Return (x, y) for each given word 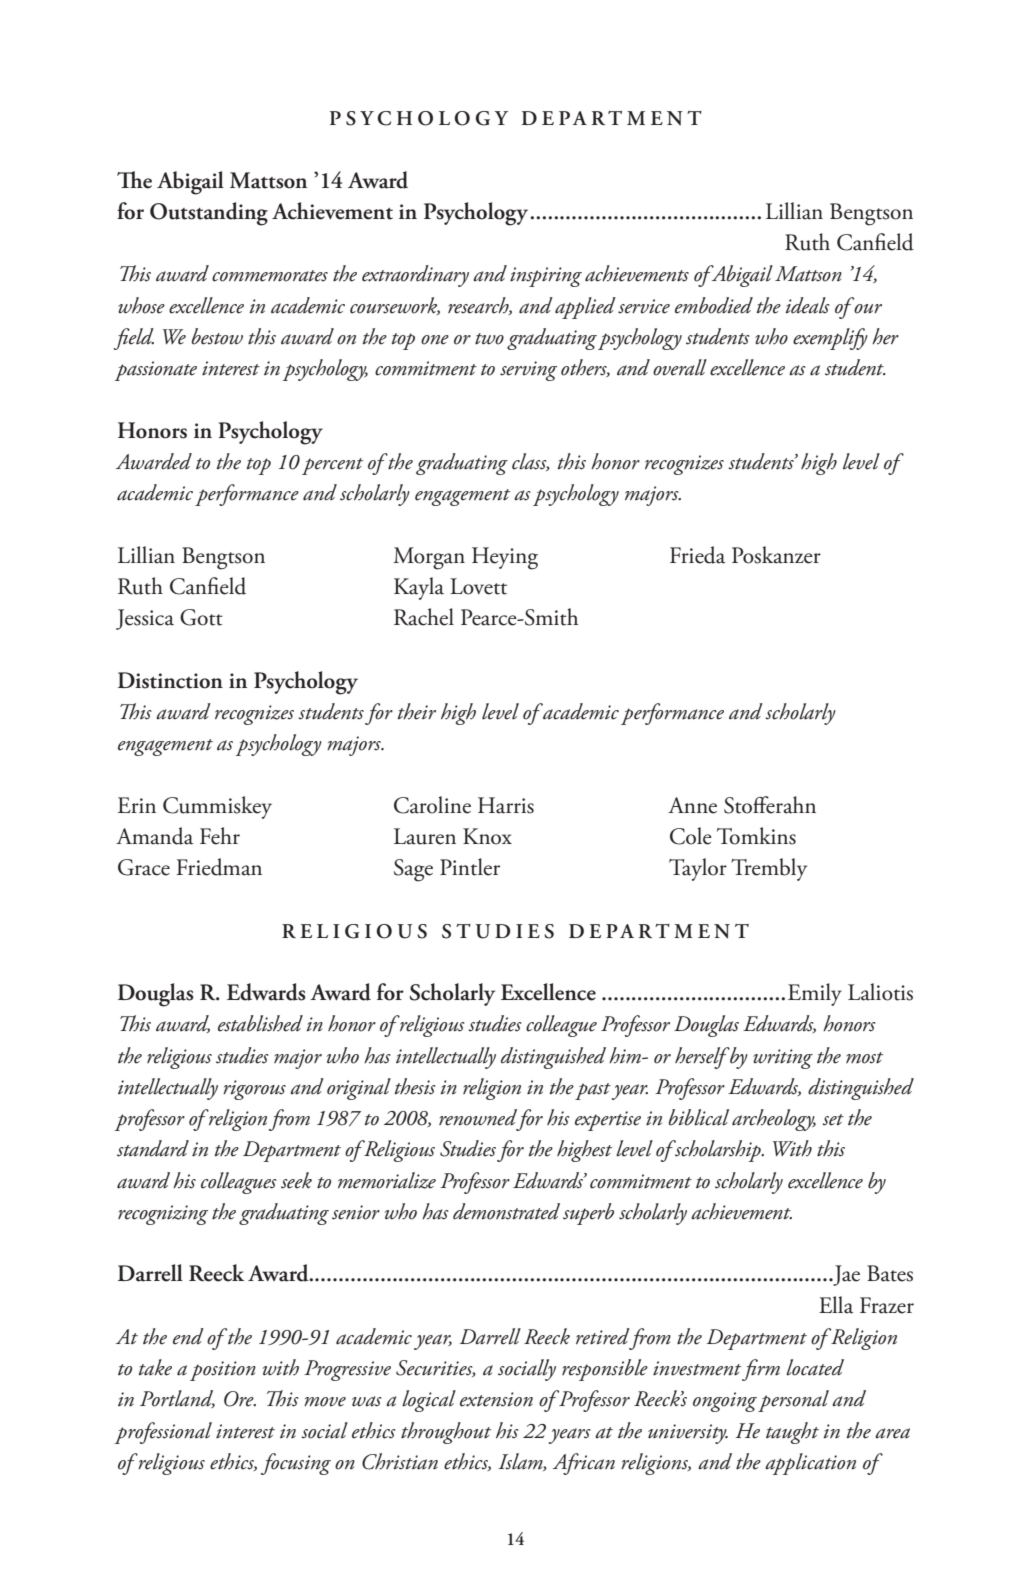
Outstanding (209, 214)
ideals (807, 305)
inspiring (546, 277)
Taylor (698, 869)
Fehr (220, 836)
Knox (487, 836)
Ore (240, 1399)
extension (496, 1399)
